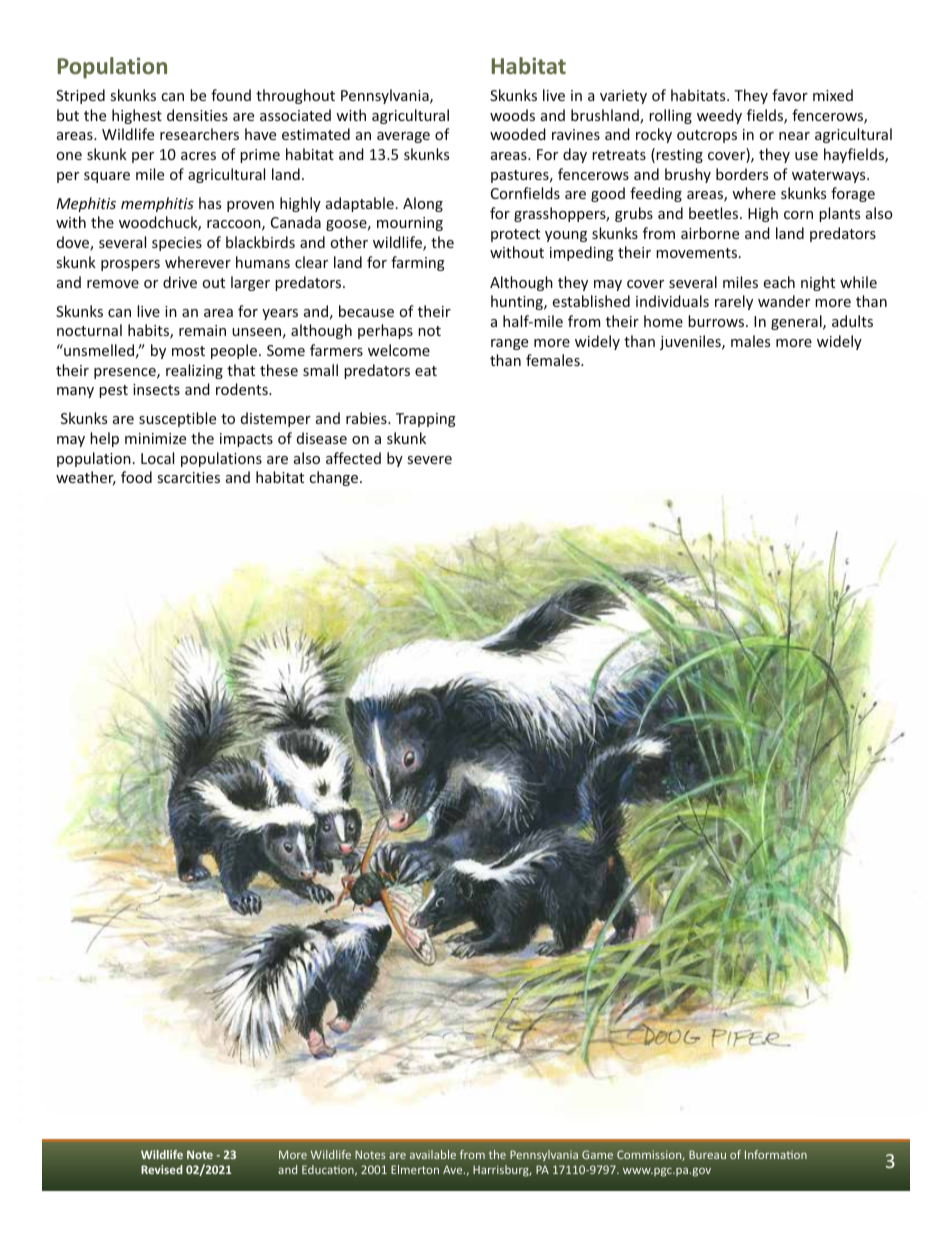  What do you see at coordinates (430, 460) in the image?
I see `severe` at bounding box center [430, 460].
